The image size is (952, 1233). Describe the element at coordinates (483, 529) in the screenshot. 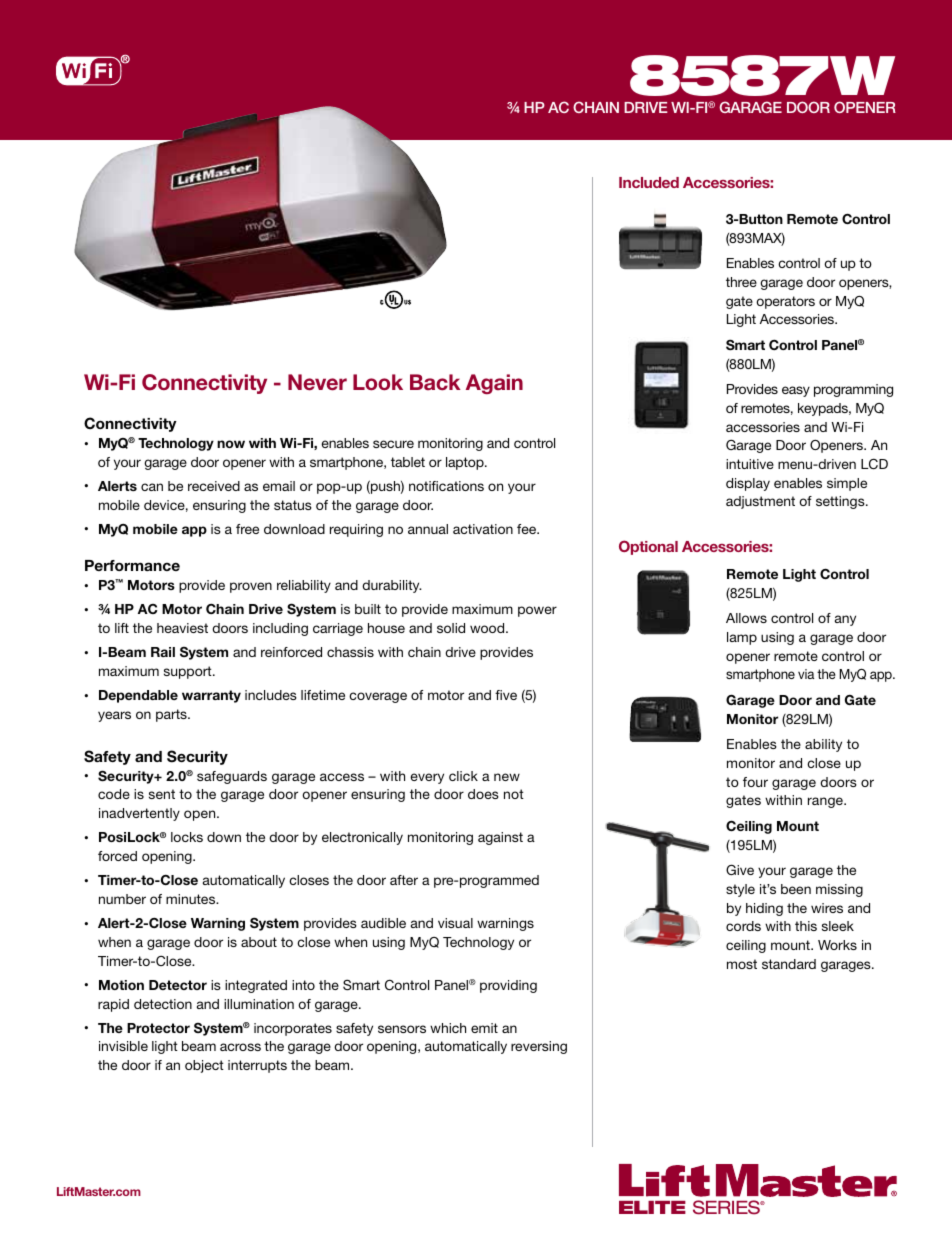

I see `activation` at that location.
